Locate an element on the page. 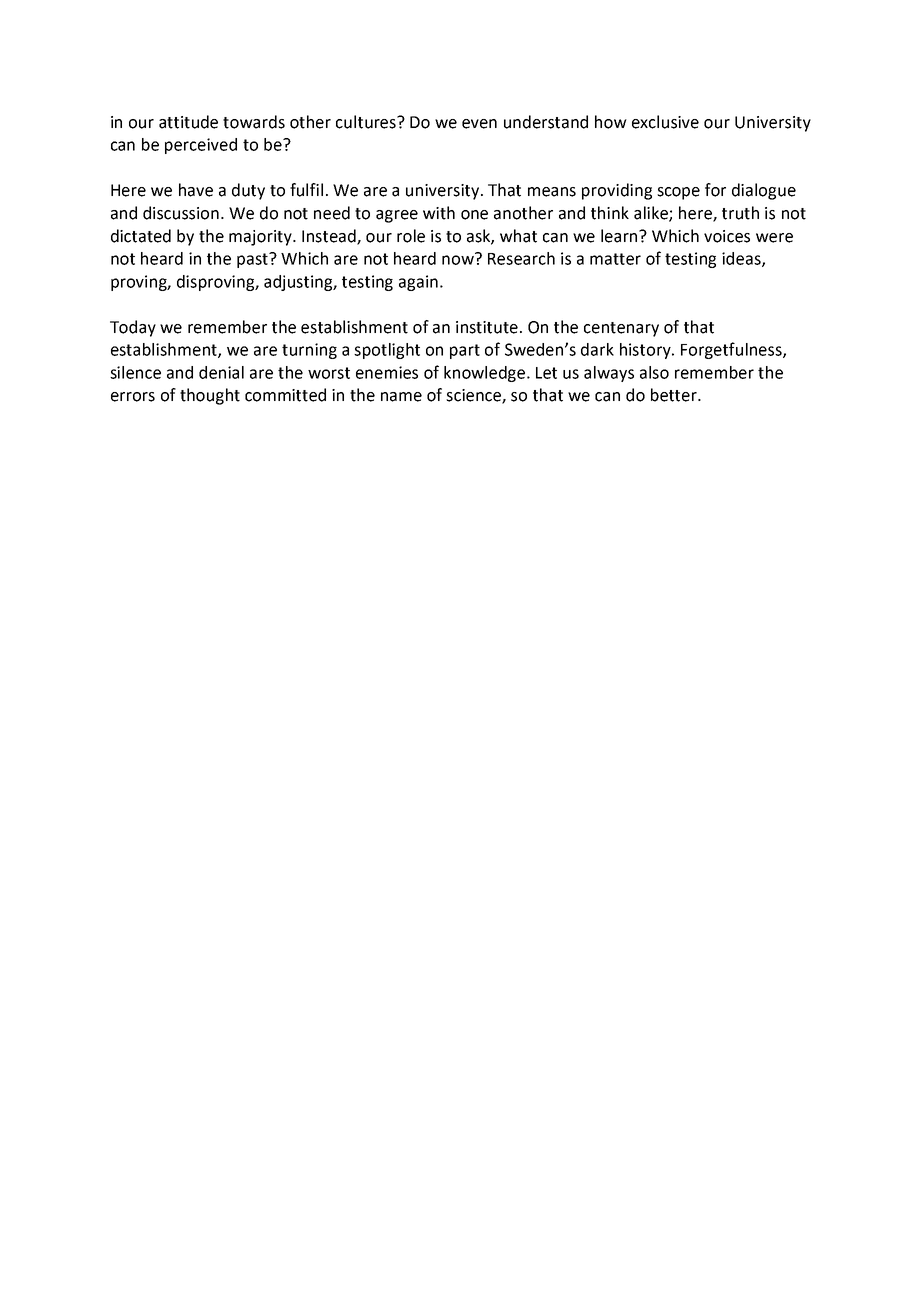 The image size is (924, 1309). even is located at coordinates (479, 124).
